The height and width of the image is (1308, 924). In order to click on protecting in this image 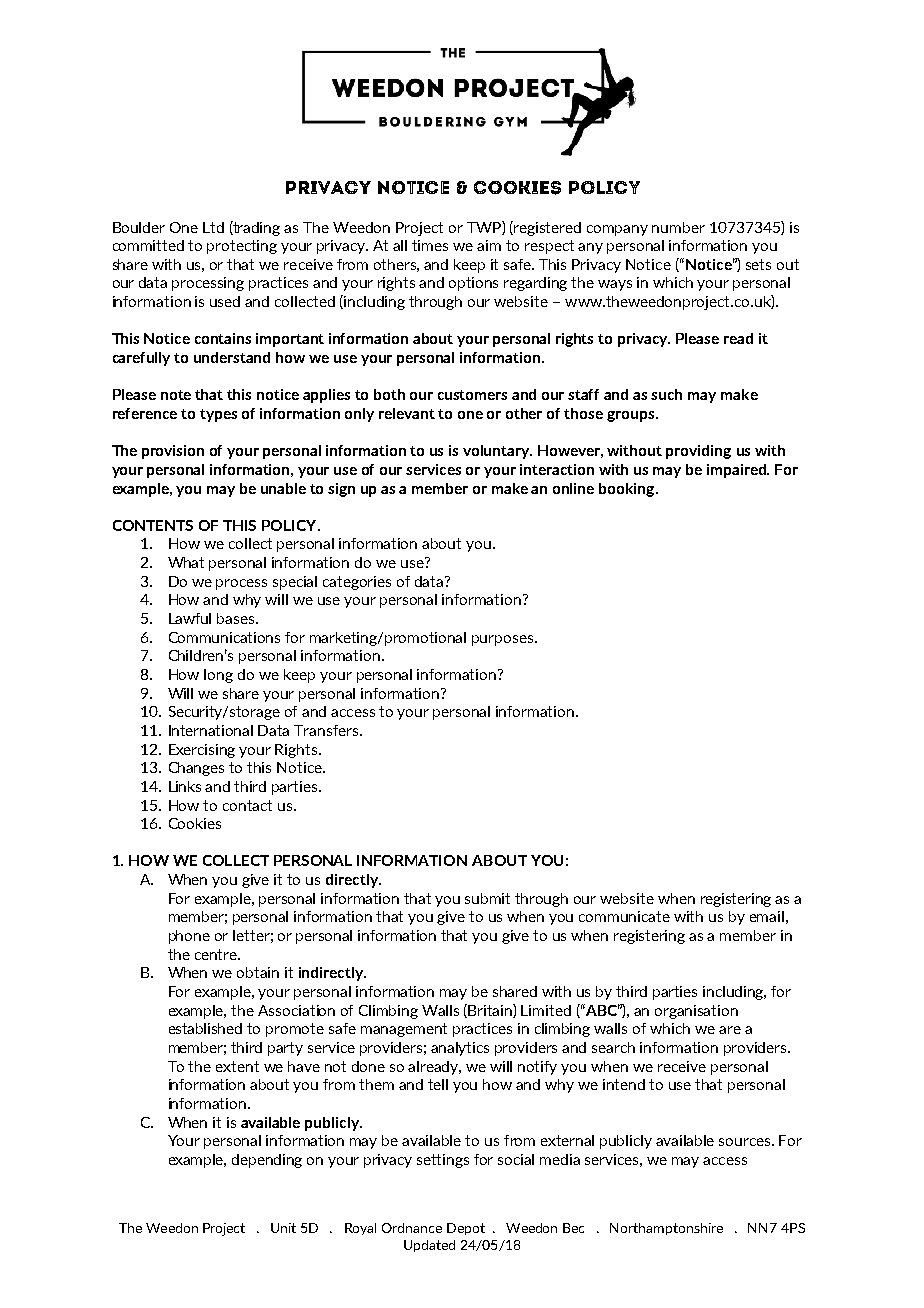, I will do `click(242, 247)`.
